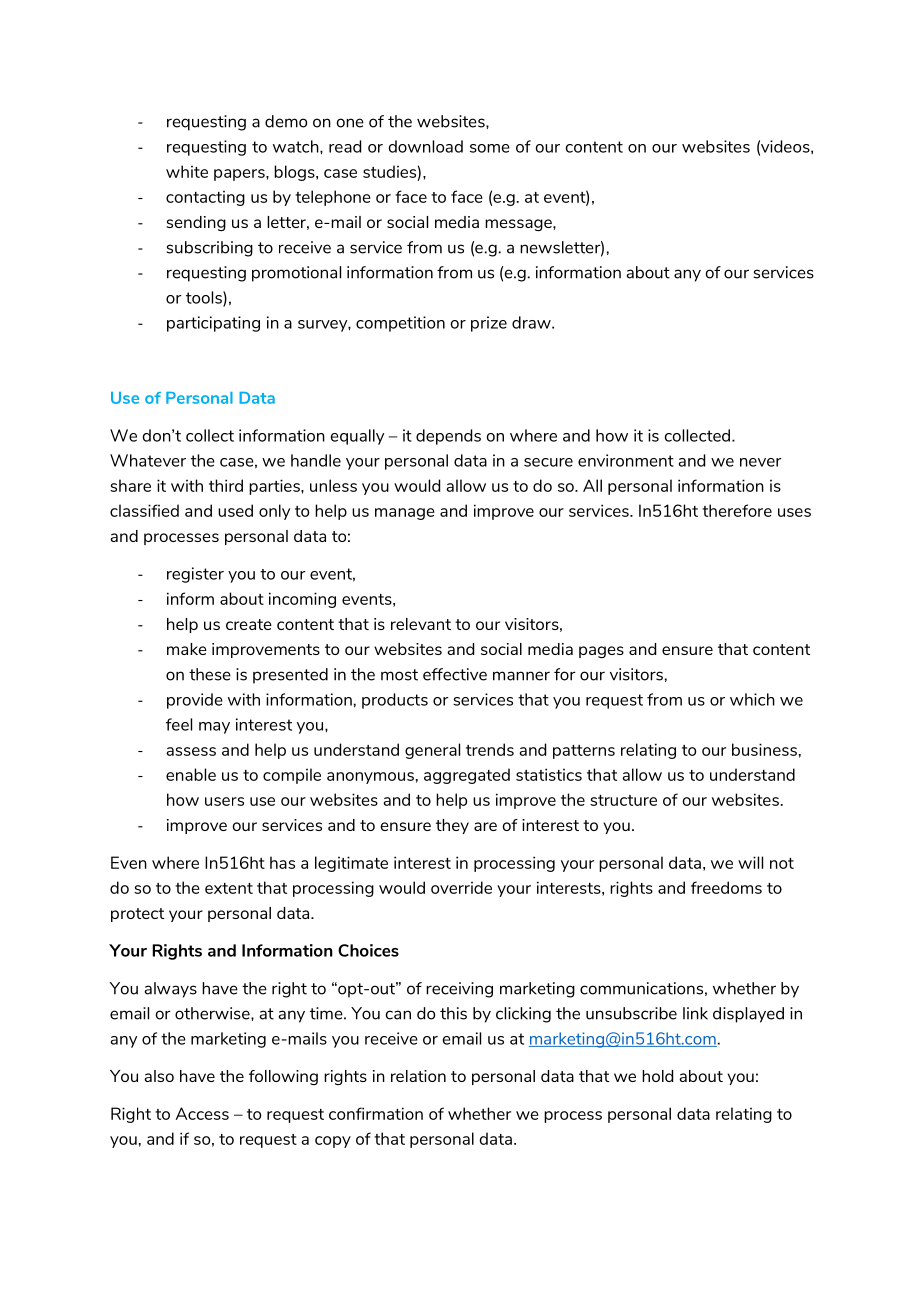 This screenshot has width=924, height=1308. Describe the element at coordinates (187, 649) in the screenshot. I see `make` at that location.
